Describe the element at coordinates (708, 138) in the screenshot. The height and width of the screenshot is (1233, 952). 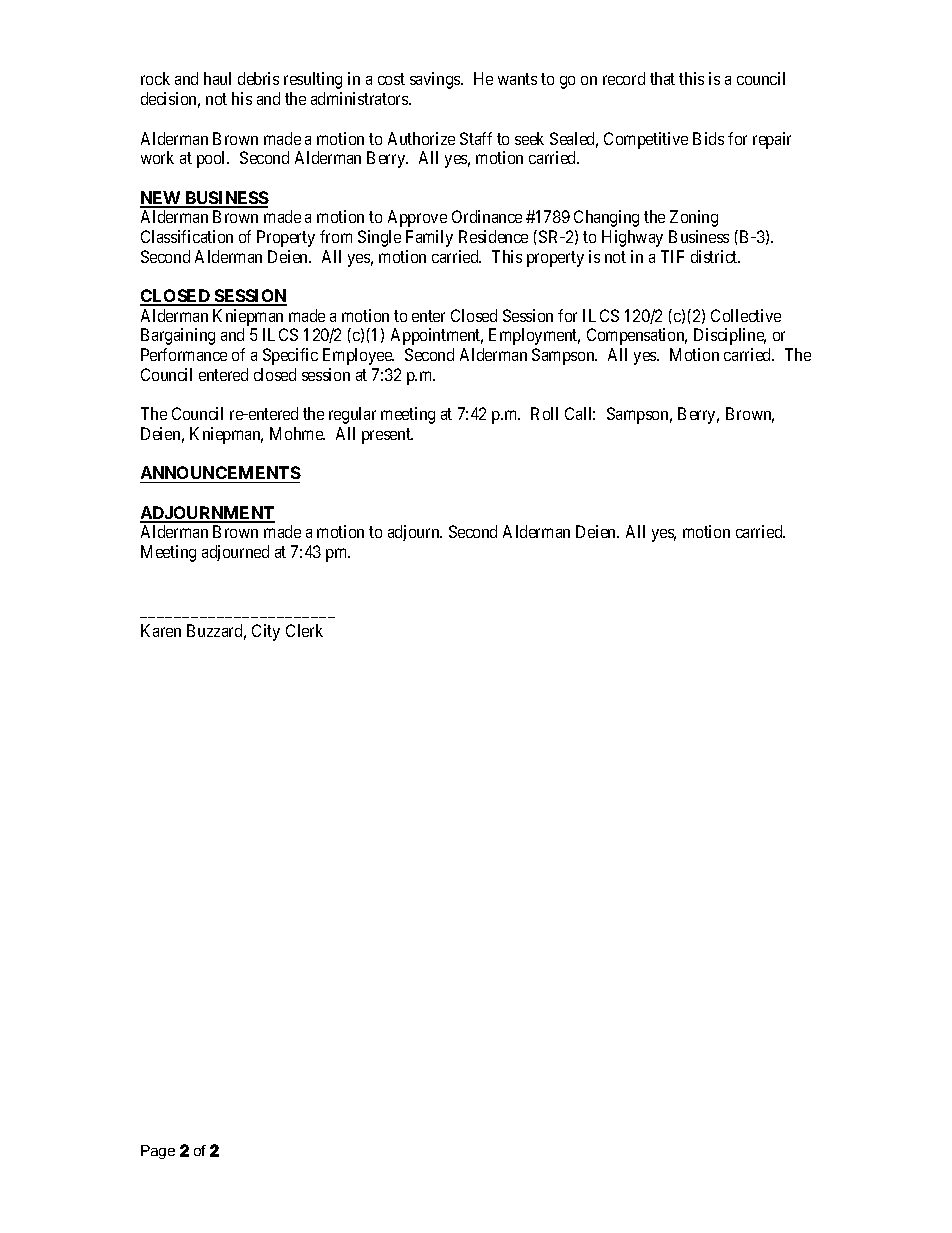
I see `Bids` at that location.
